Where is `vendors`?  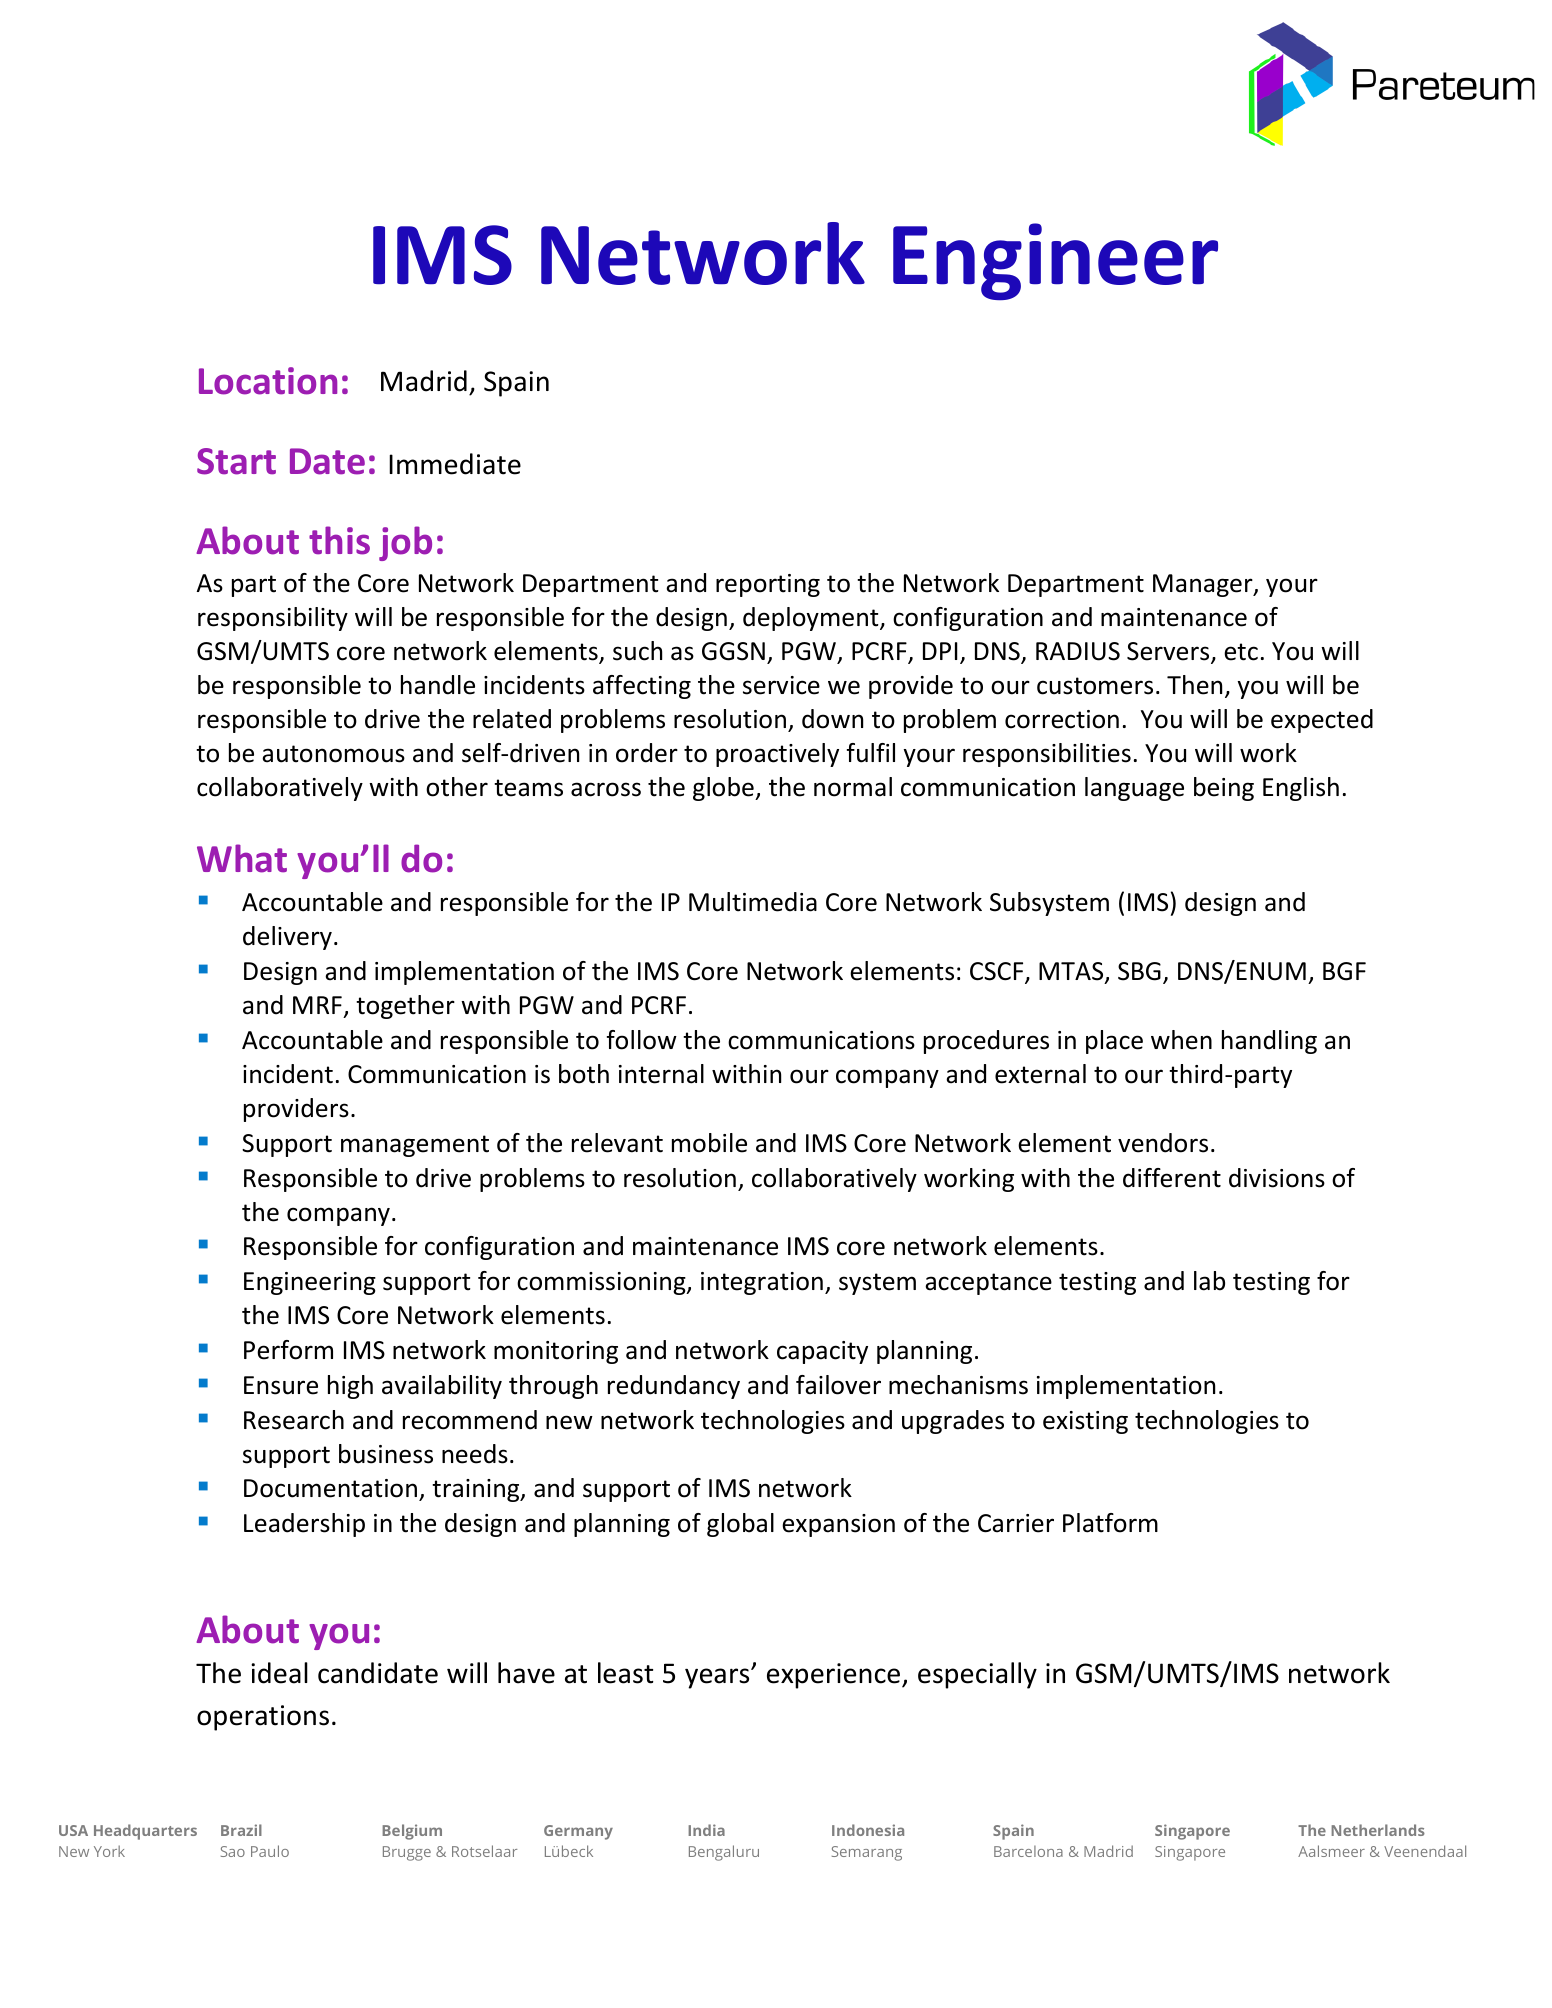 vendors is located at coordinates (1163, 1143).
